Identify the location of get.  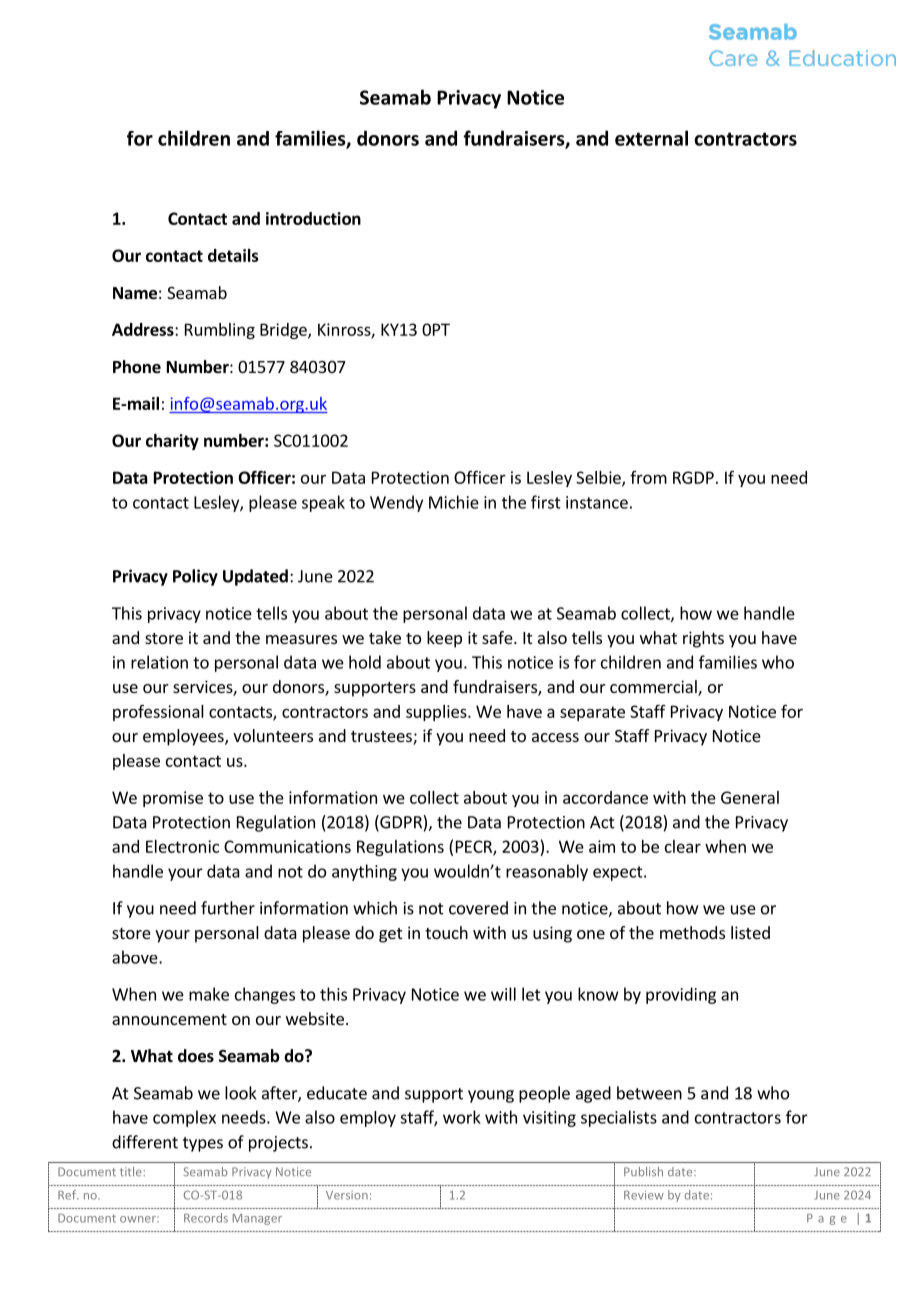
(390, 935).
